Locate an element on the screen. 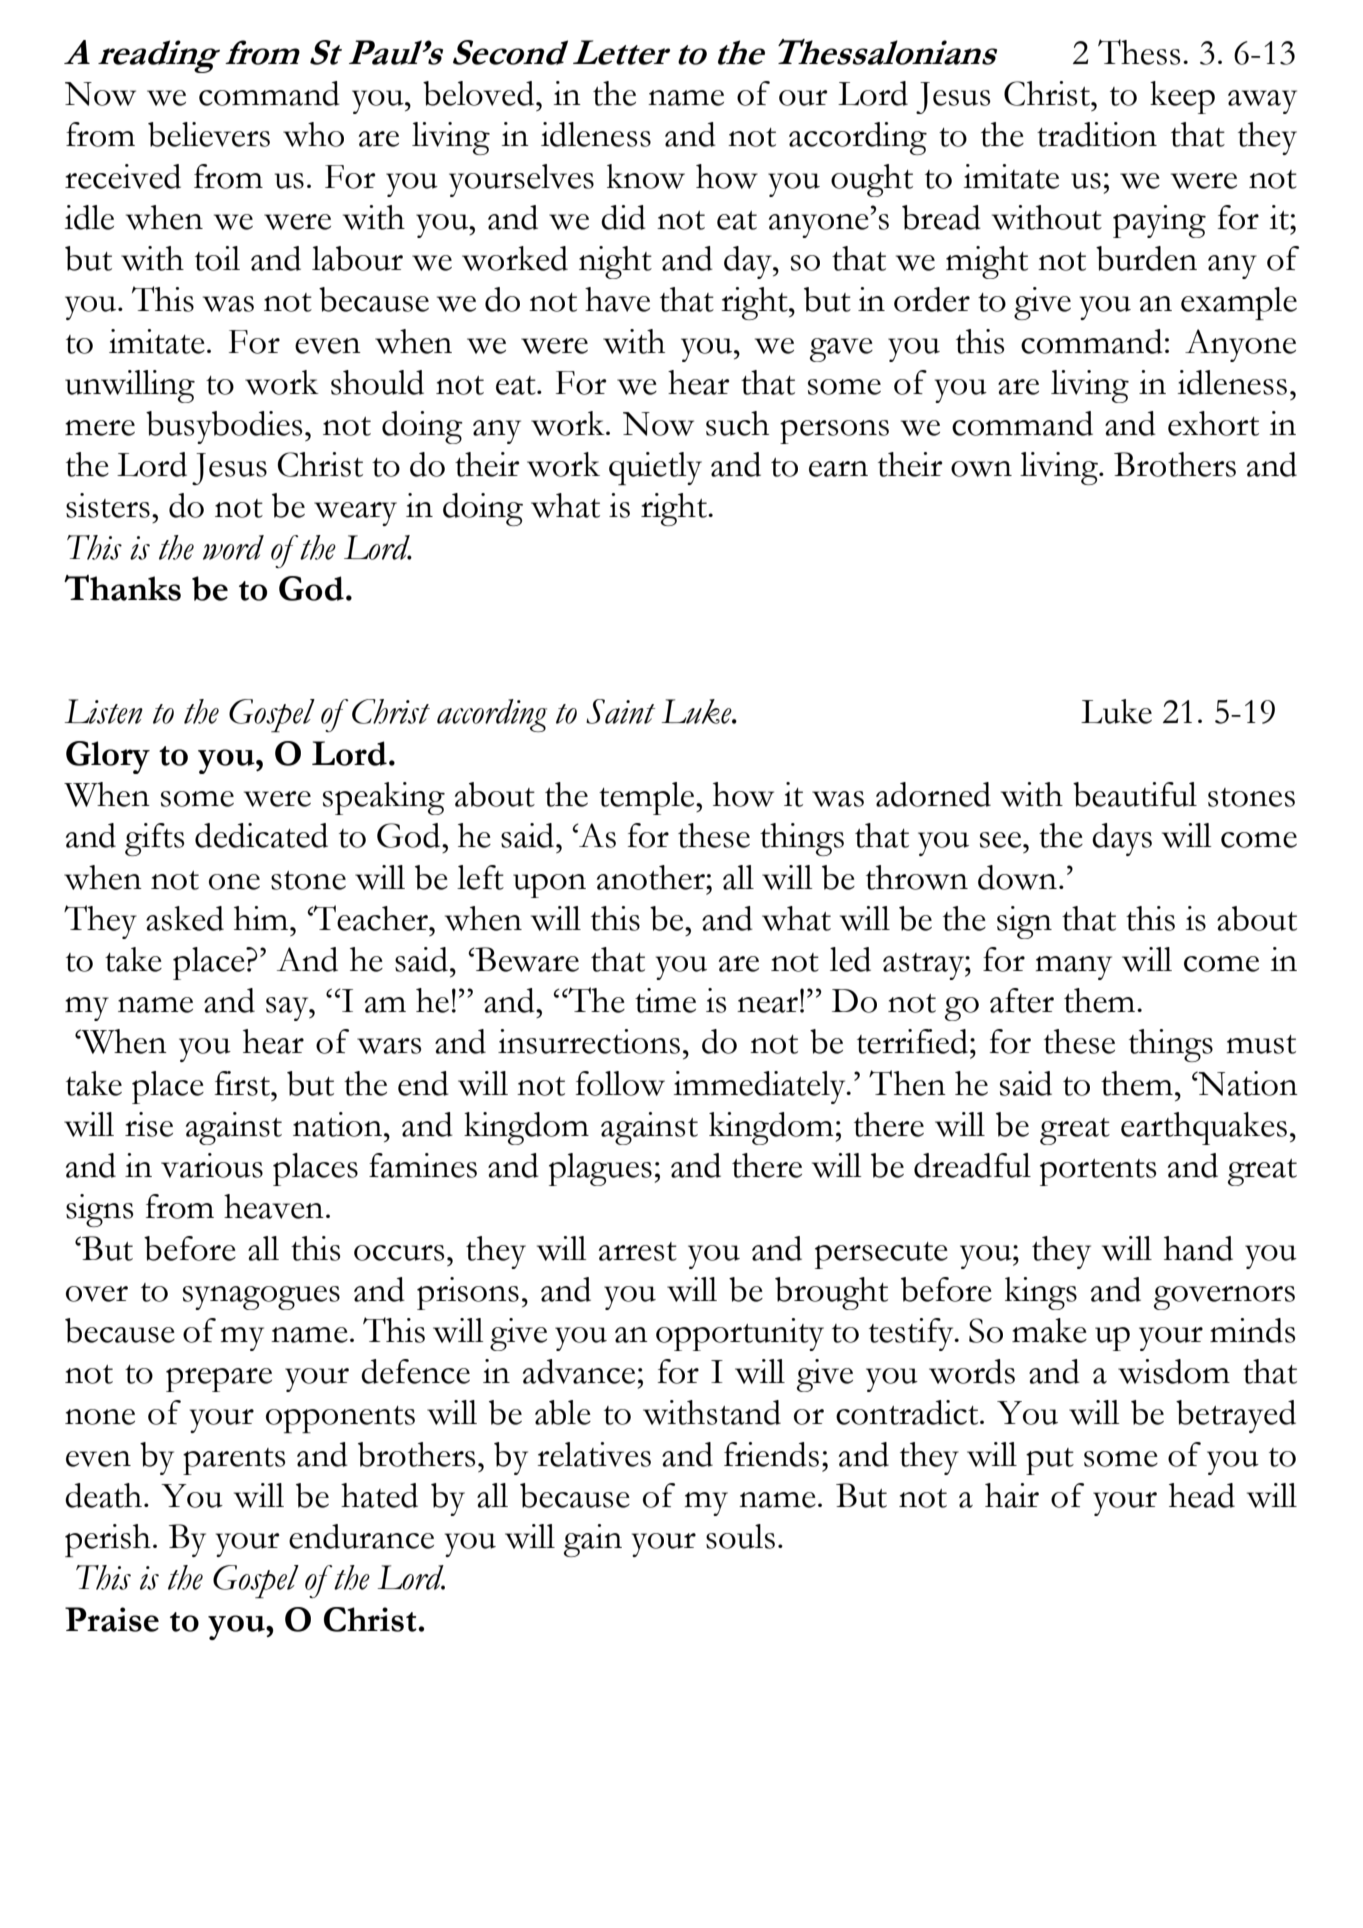 This screenshot has width=1363, height=1928. believers is located at coordinates (209, 134).
